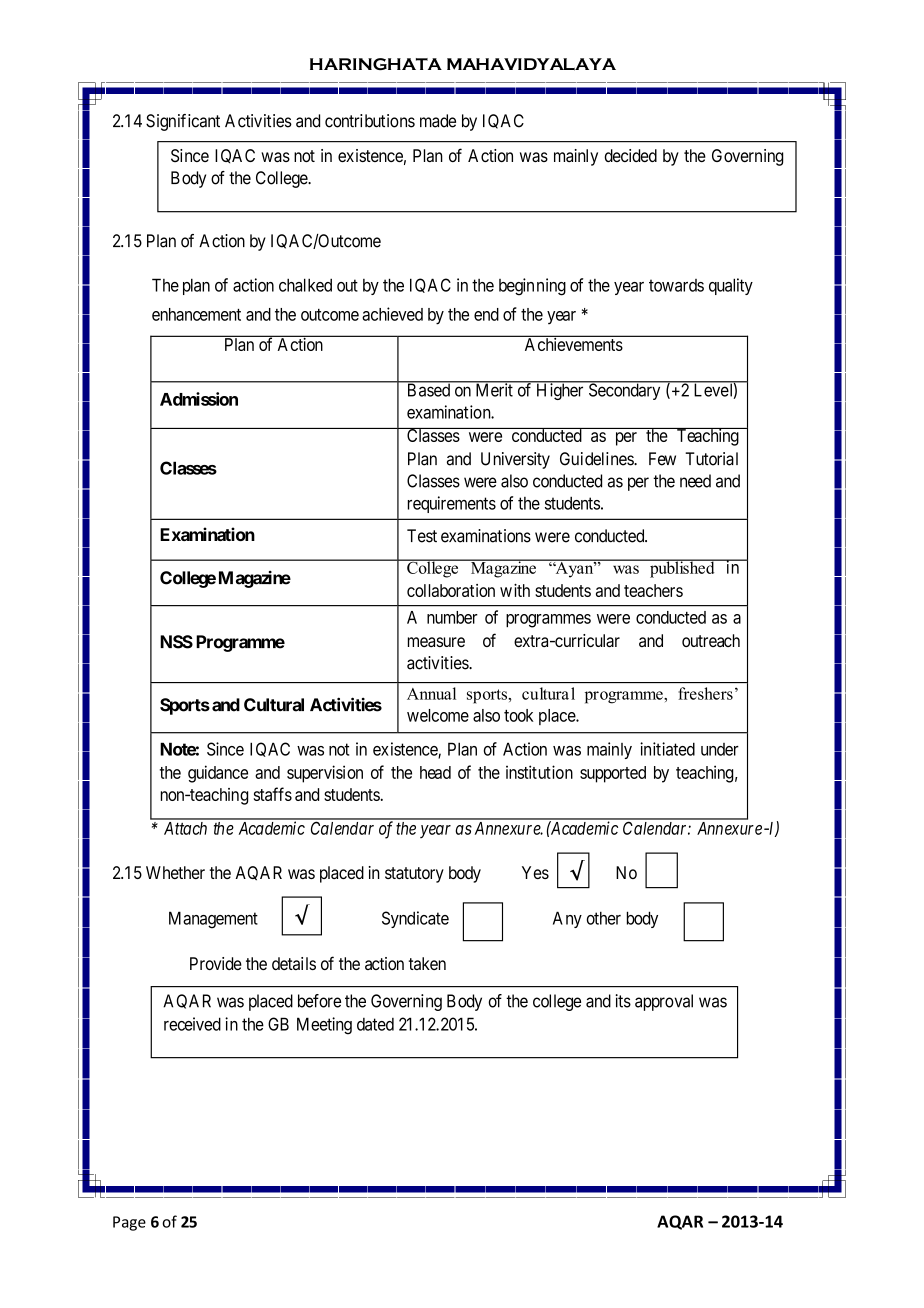 This image has width=924, height=1308. What do you see at coordinates (183, 122) in the image?
I see `Significant` at bounding box center [183, 122].
